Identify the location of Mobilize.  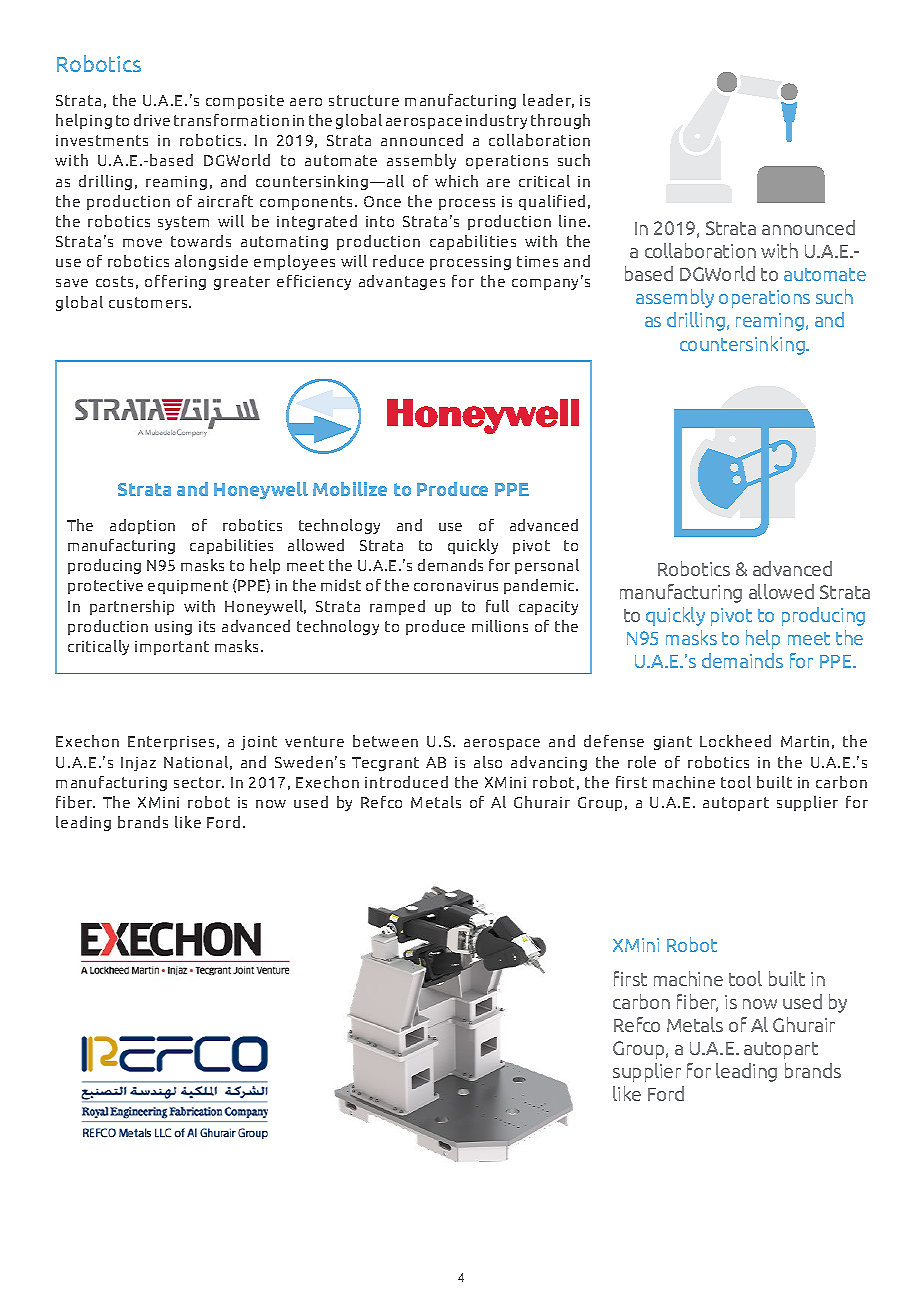
(350, 489).
